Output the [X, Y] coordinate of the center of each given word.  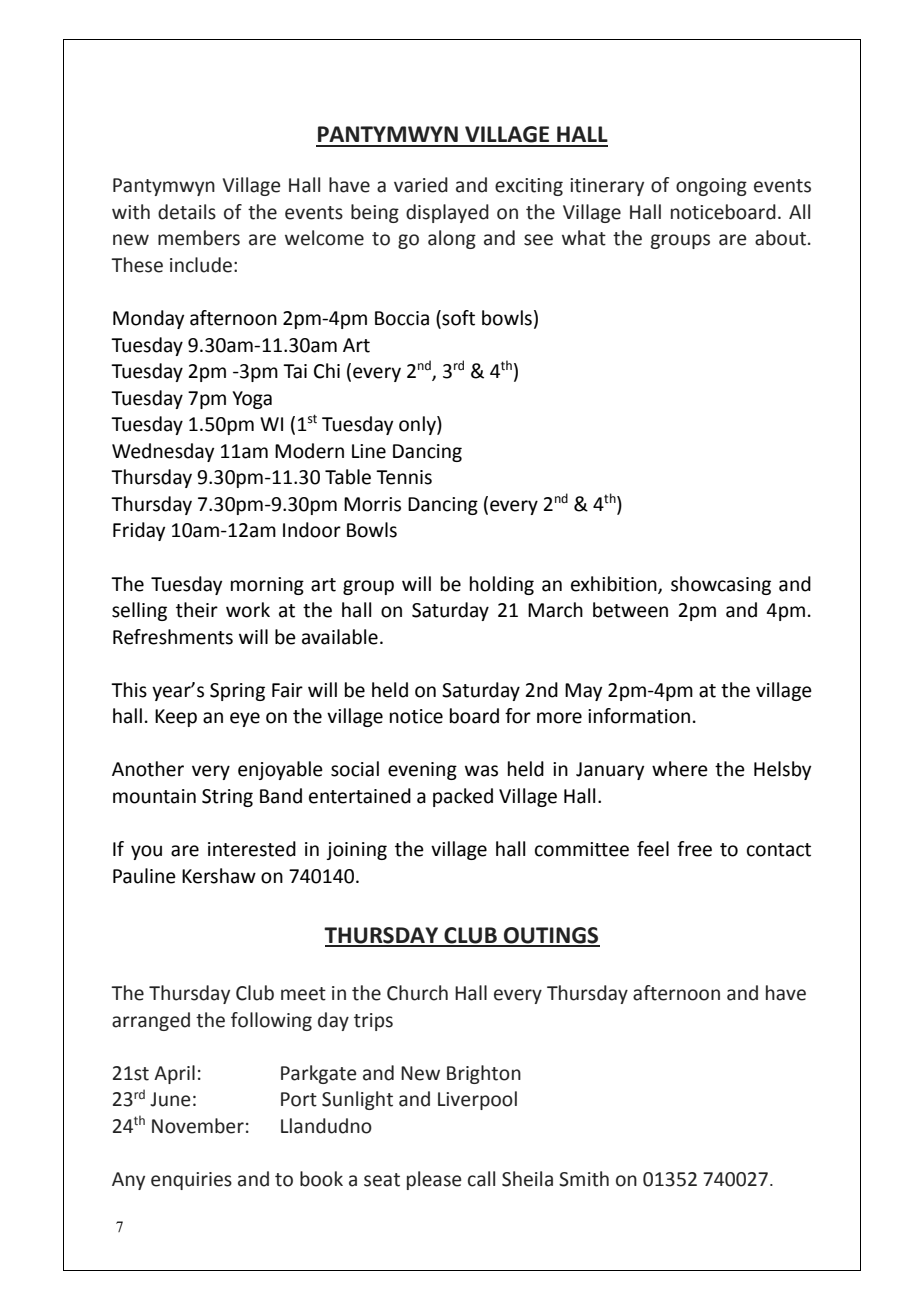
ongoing [711, 187]
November [198, 1126]
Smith [584, 1179]
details [187, 212]
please [434, 1180]
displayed [447, 213]
